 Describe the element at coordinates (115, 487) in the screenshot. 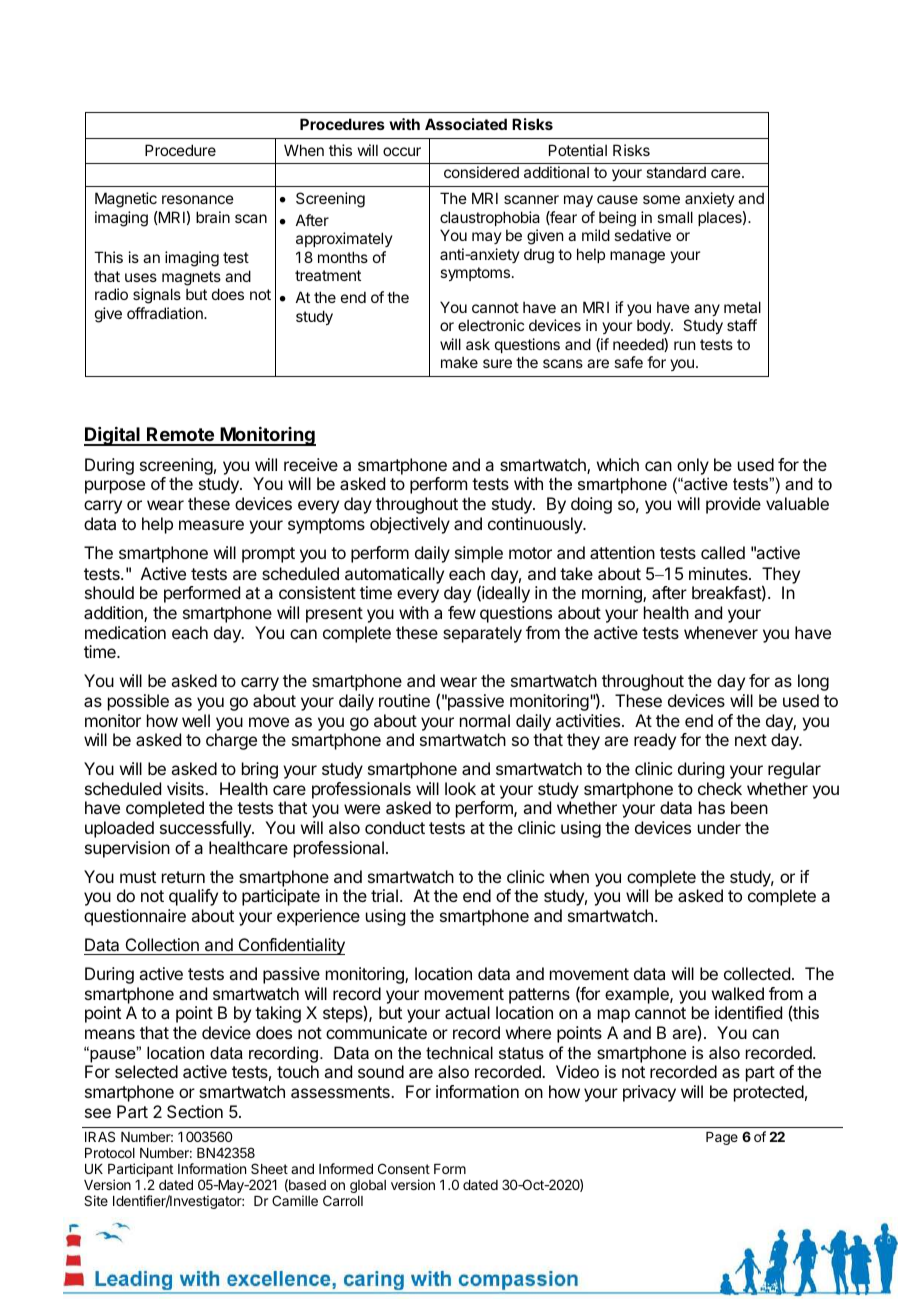

I see `purpose` at that location.
